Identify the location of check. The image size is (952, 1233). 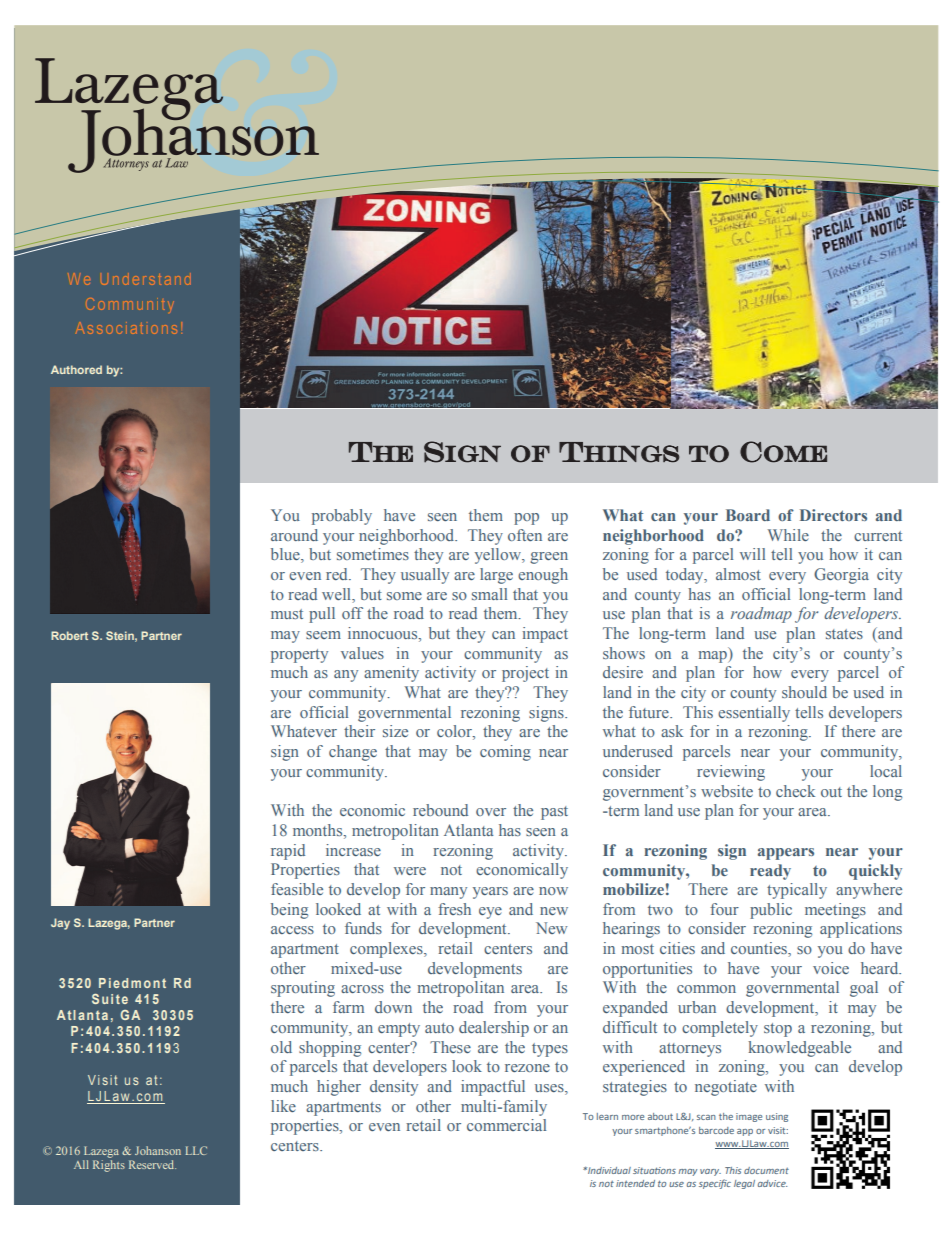
(795, 791).
